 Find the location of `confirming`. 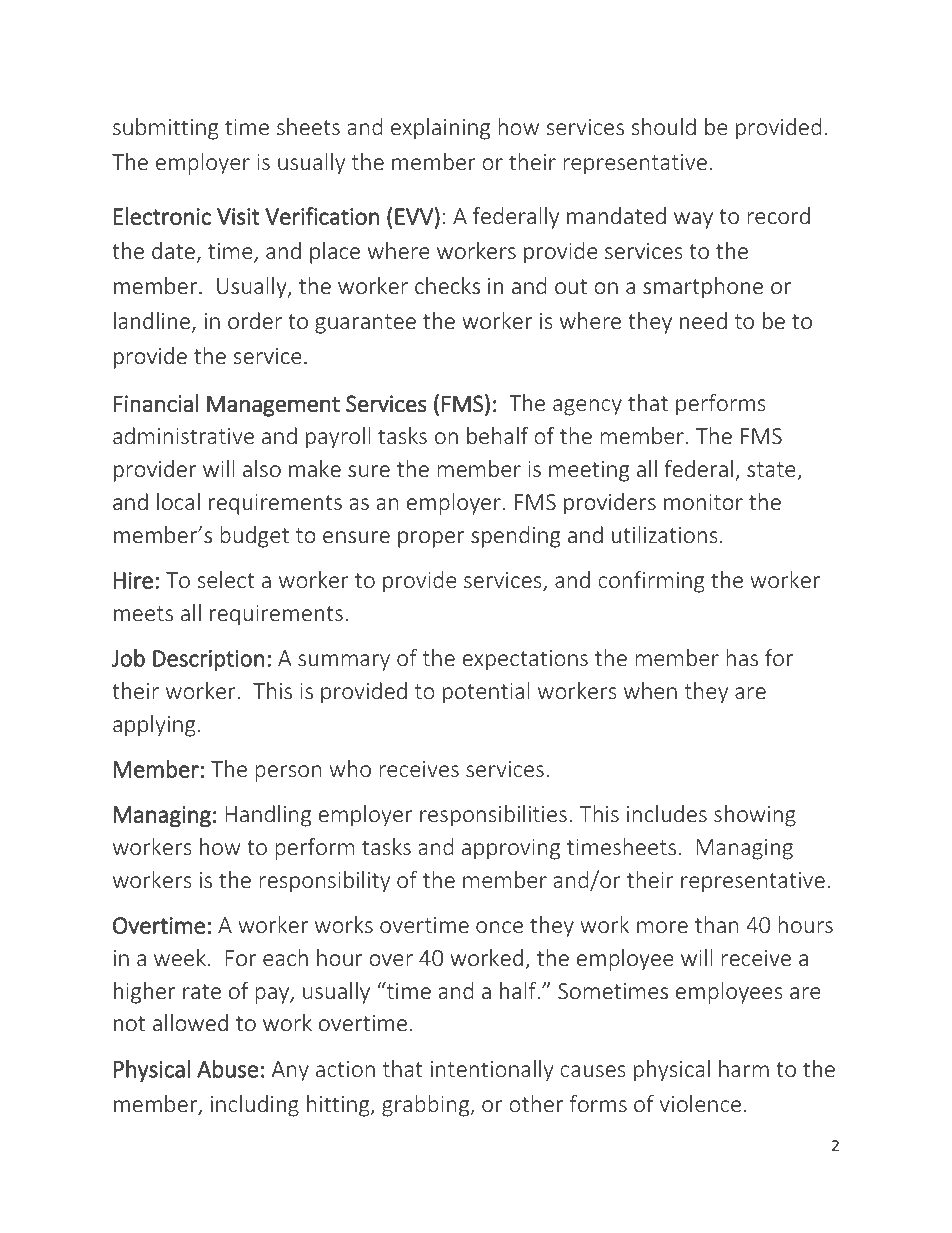

confirming is located at coordinates (651, 582).
